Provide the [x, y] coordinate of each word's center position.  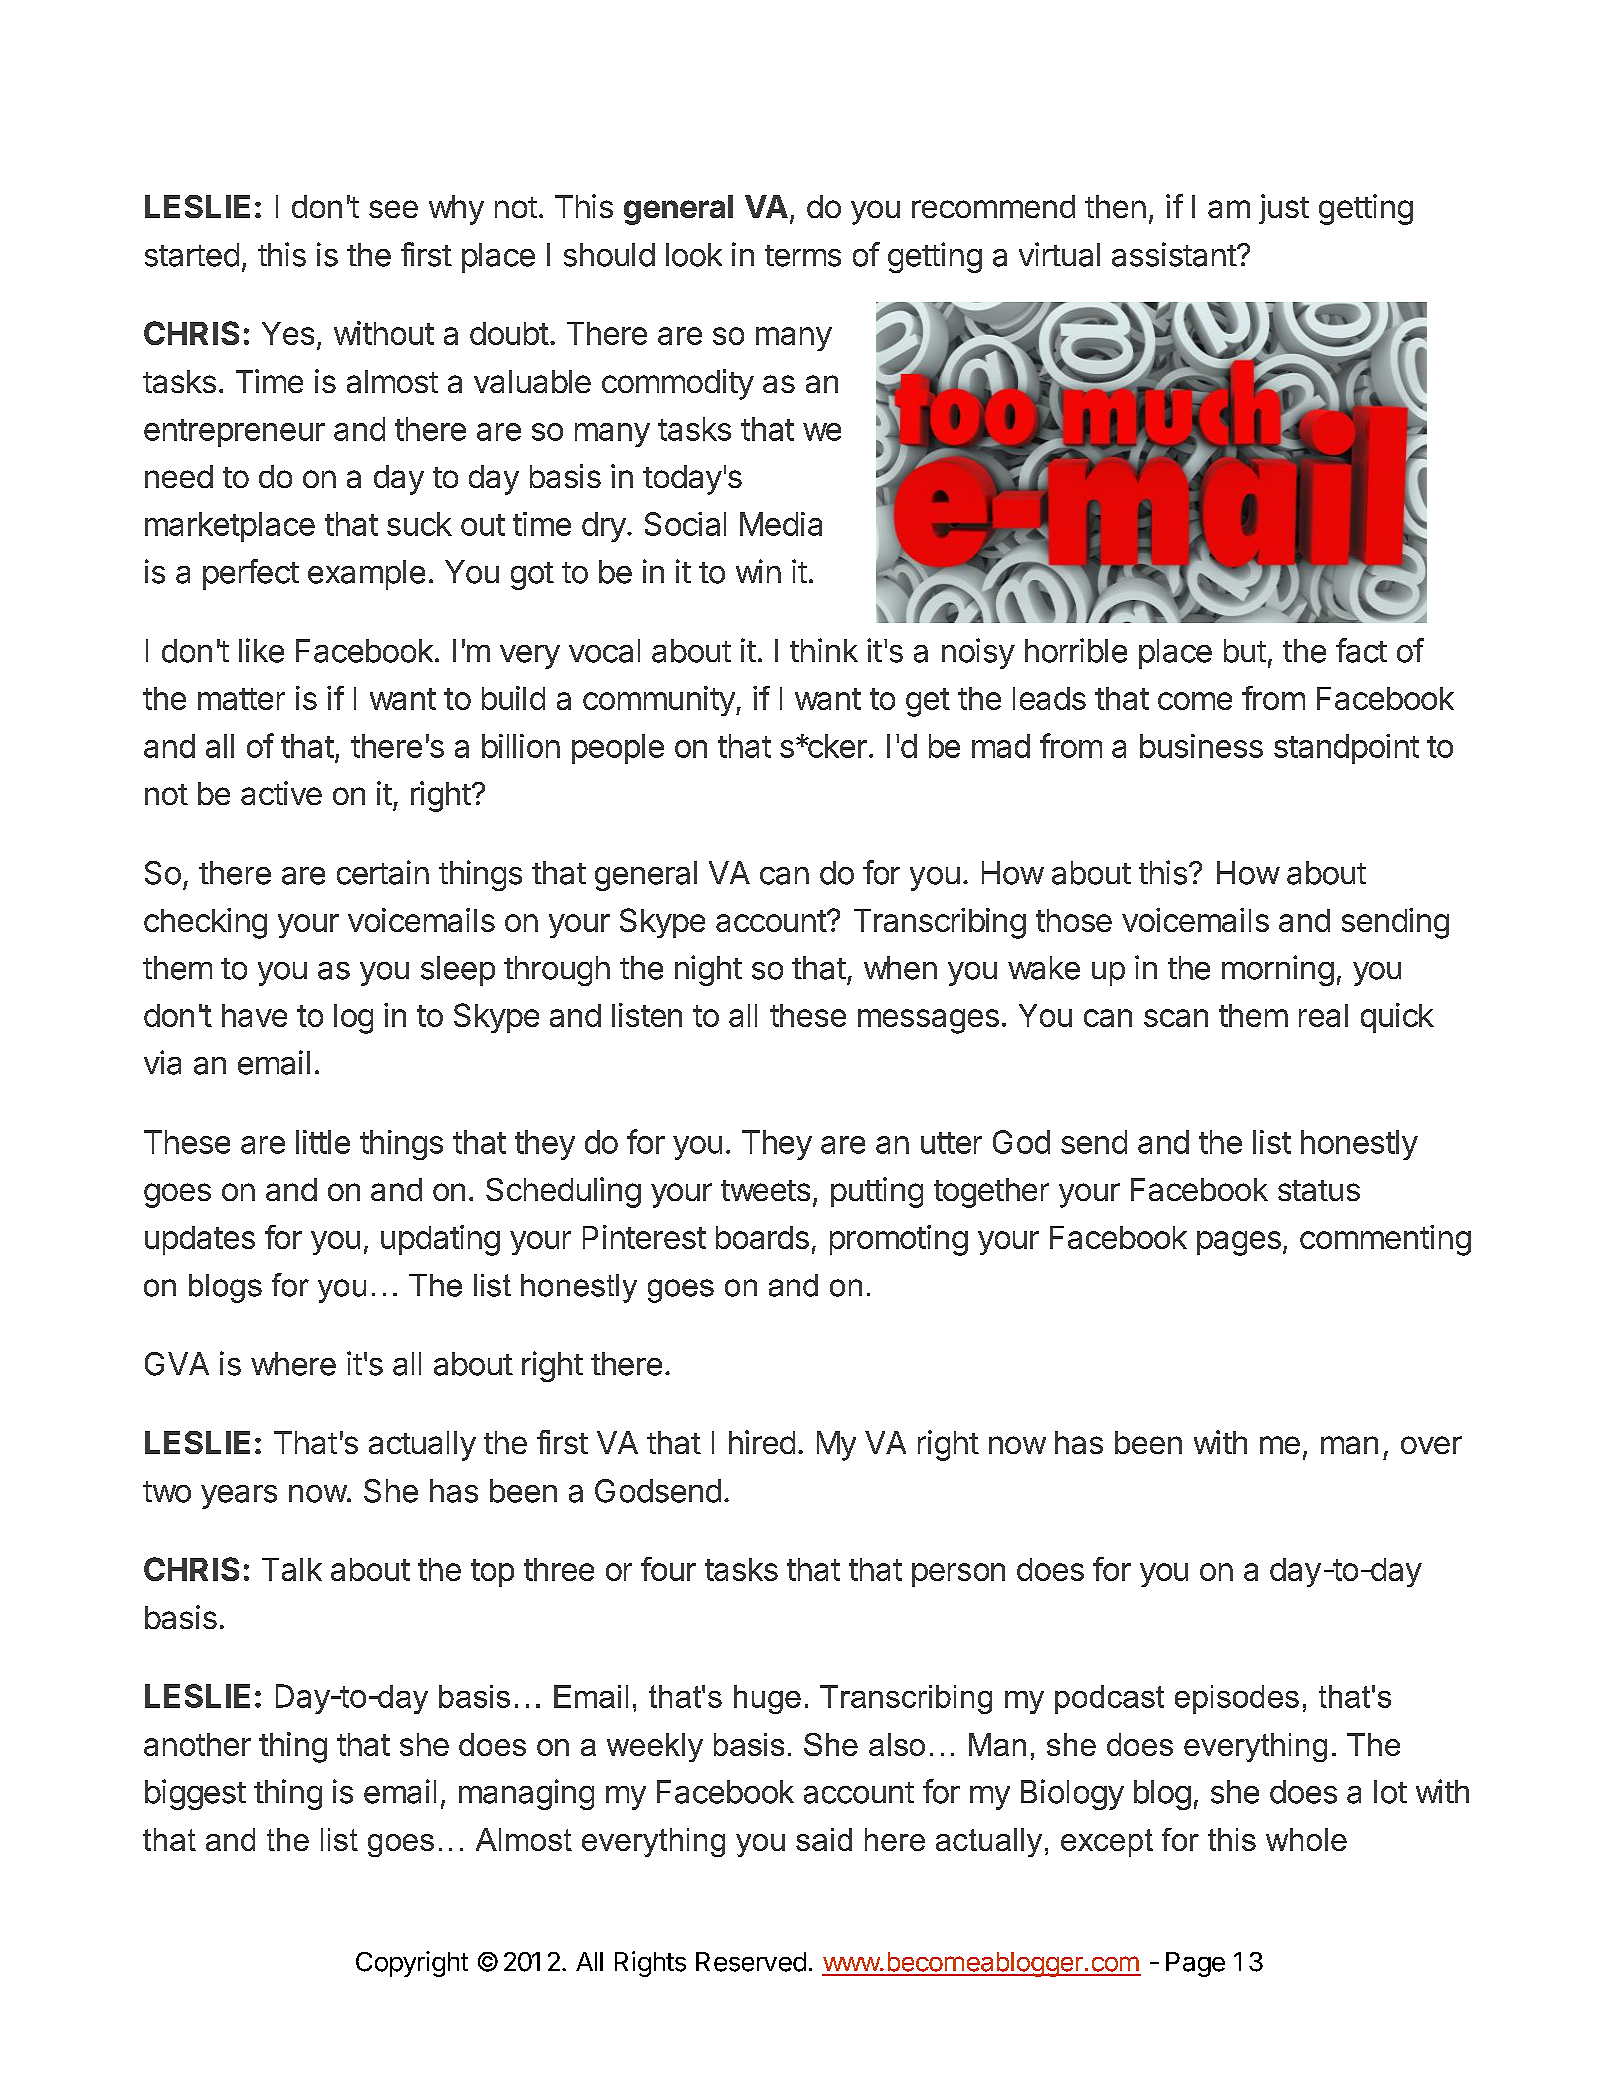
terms [803, 256]
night [708, 970]
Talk [292, 1569]
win [758, 571]
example [366, 575]
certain [383, 872]
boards [762, 1237]
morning [1278, 970]
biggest [195, 1794]
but [1245, 651]
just [1284, 209]
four [668, 1569]
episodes [1237, 1699]
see [393, 209]
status [1319, 1190]
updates [200, 1240]
